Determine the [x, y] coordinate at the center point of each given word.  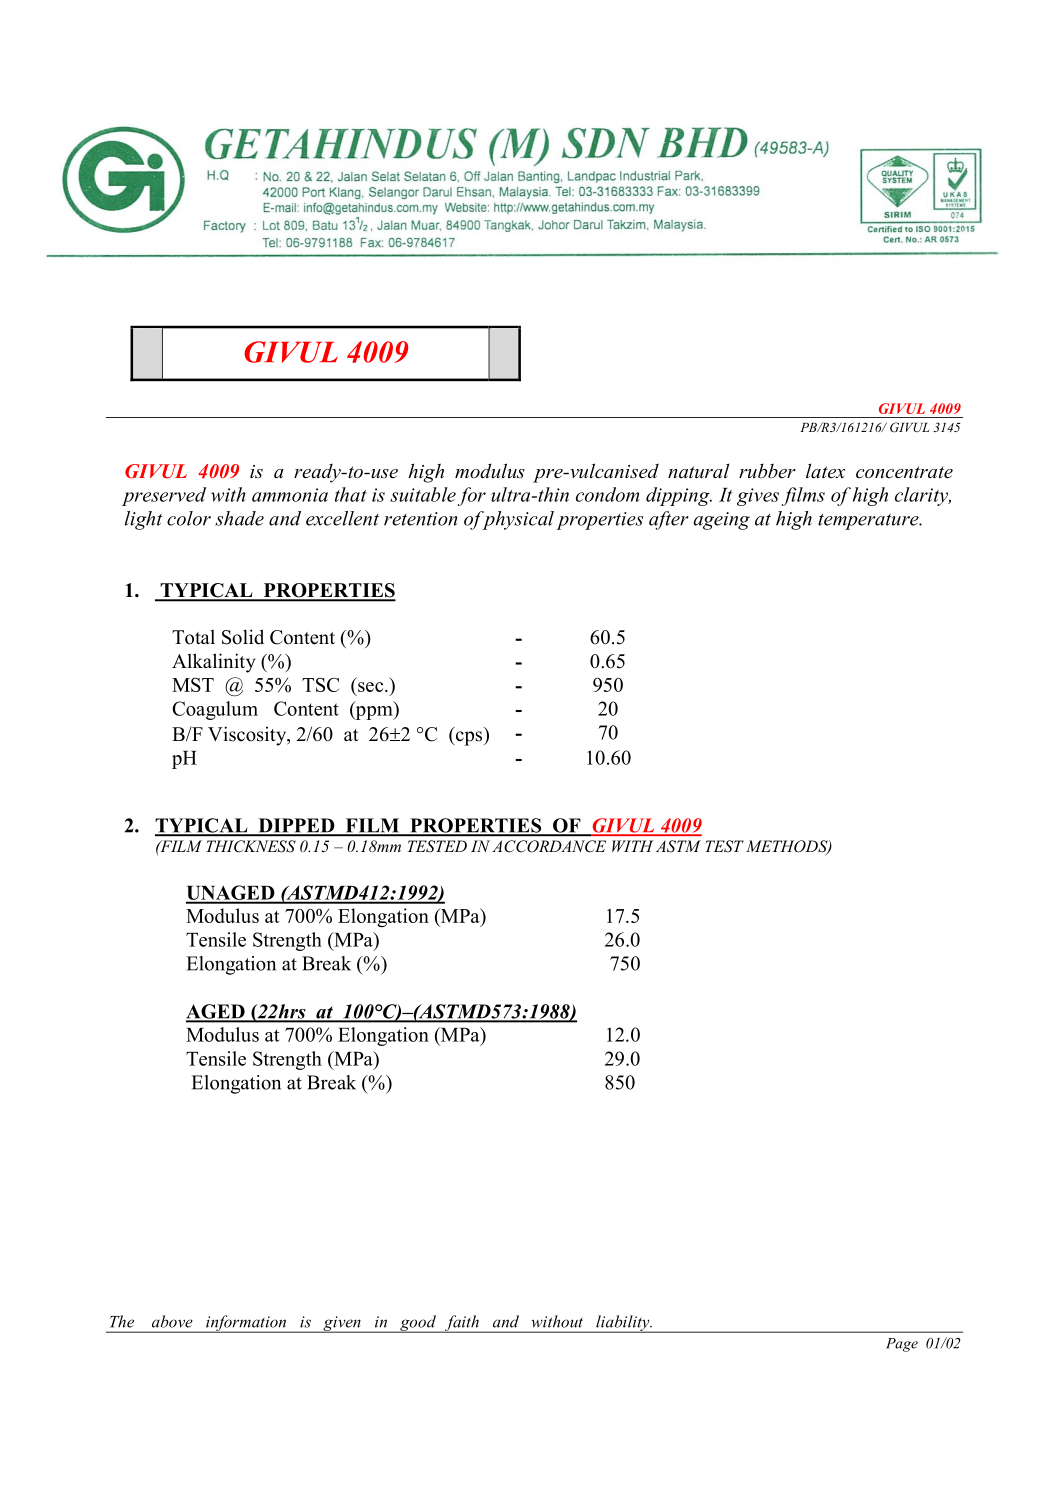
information [246, 1324]
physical [517, 520]
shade [239, 518]
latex [825, 470]
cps [469, 738]
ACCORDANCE [549, 846]
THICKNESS [251, 846]
